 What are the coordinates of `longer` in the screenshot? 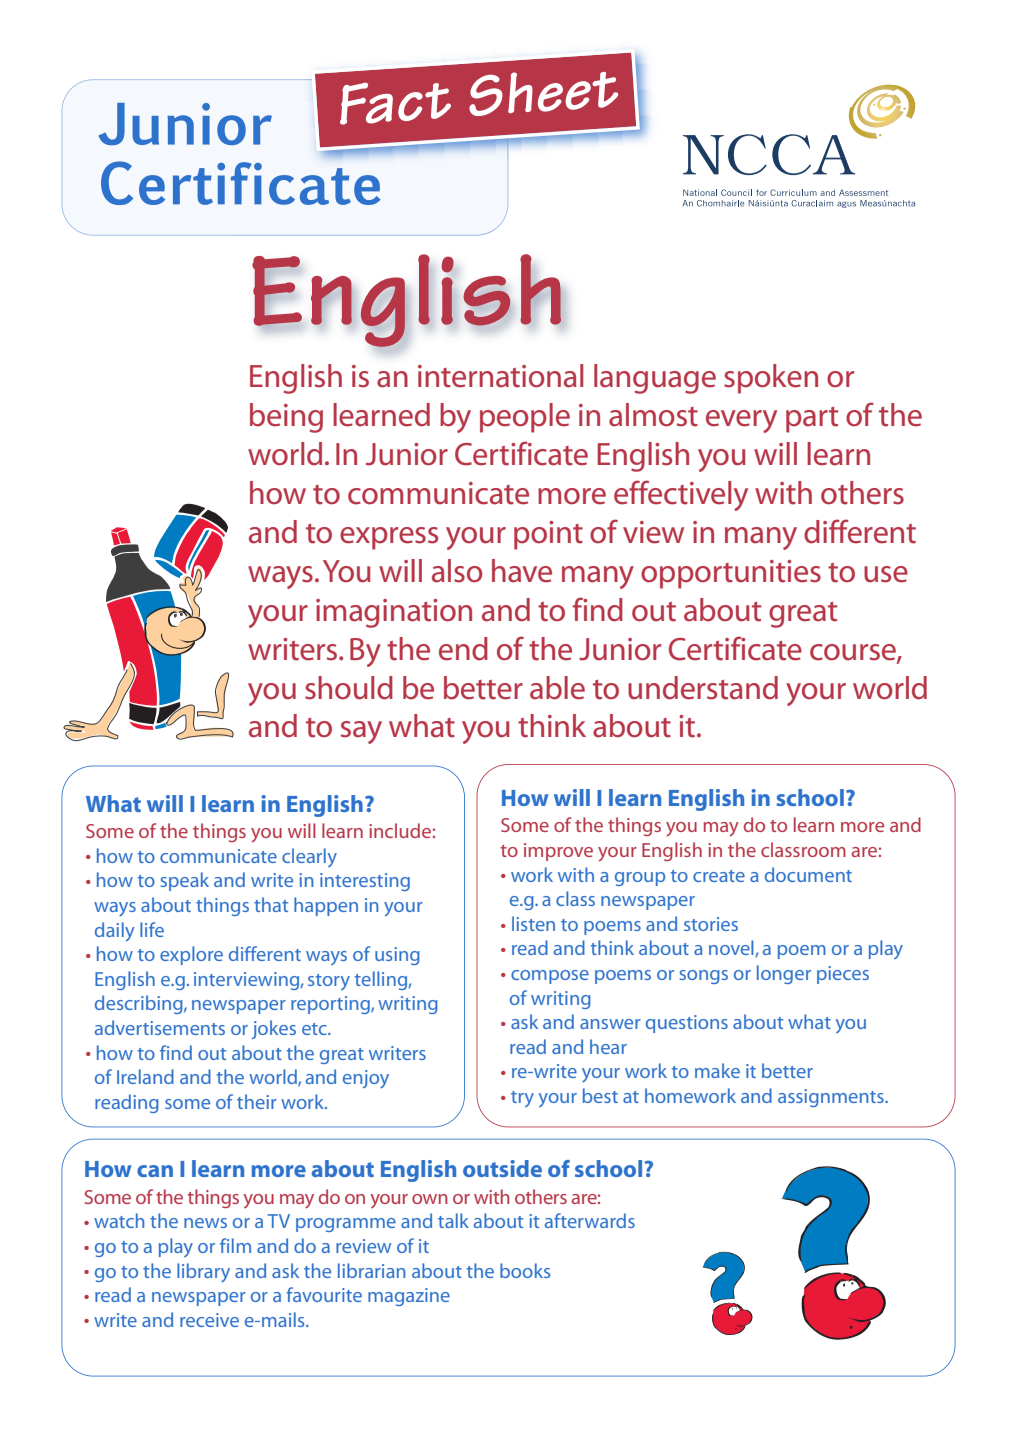 It's located at (784, 974).
